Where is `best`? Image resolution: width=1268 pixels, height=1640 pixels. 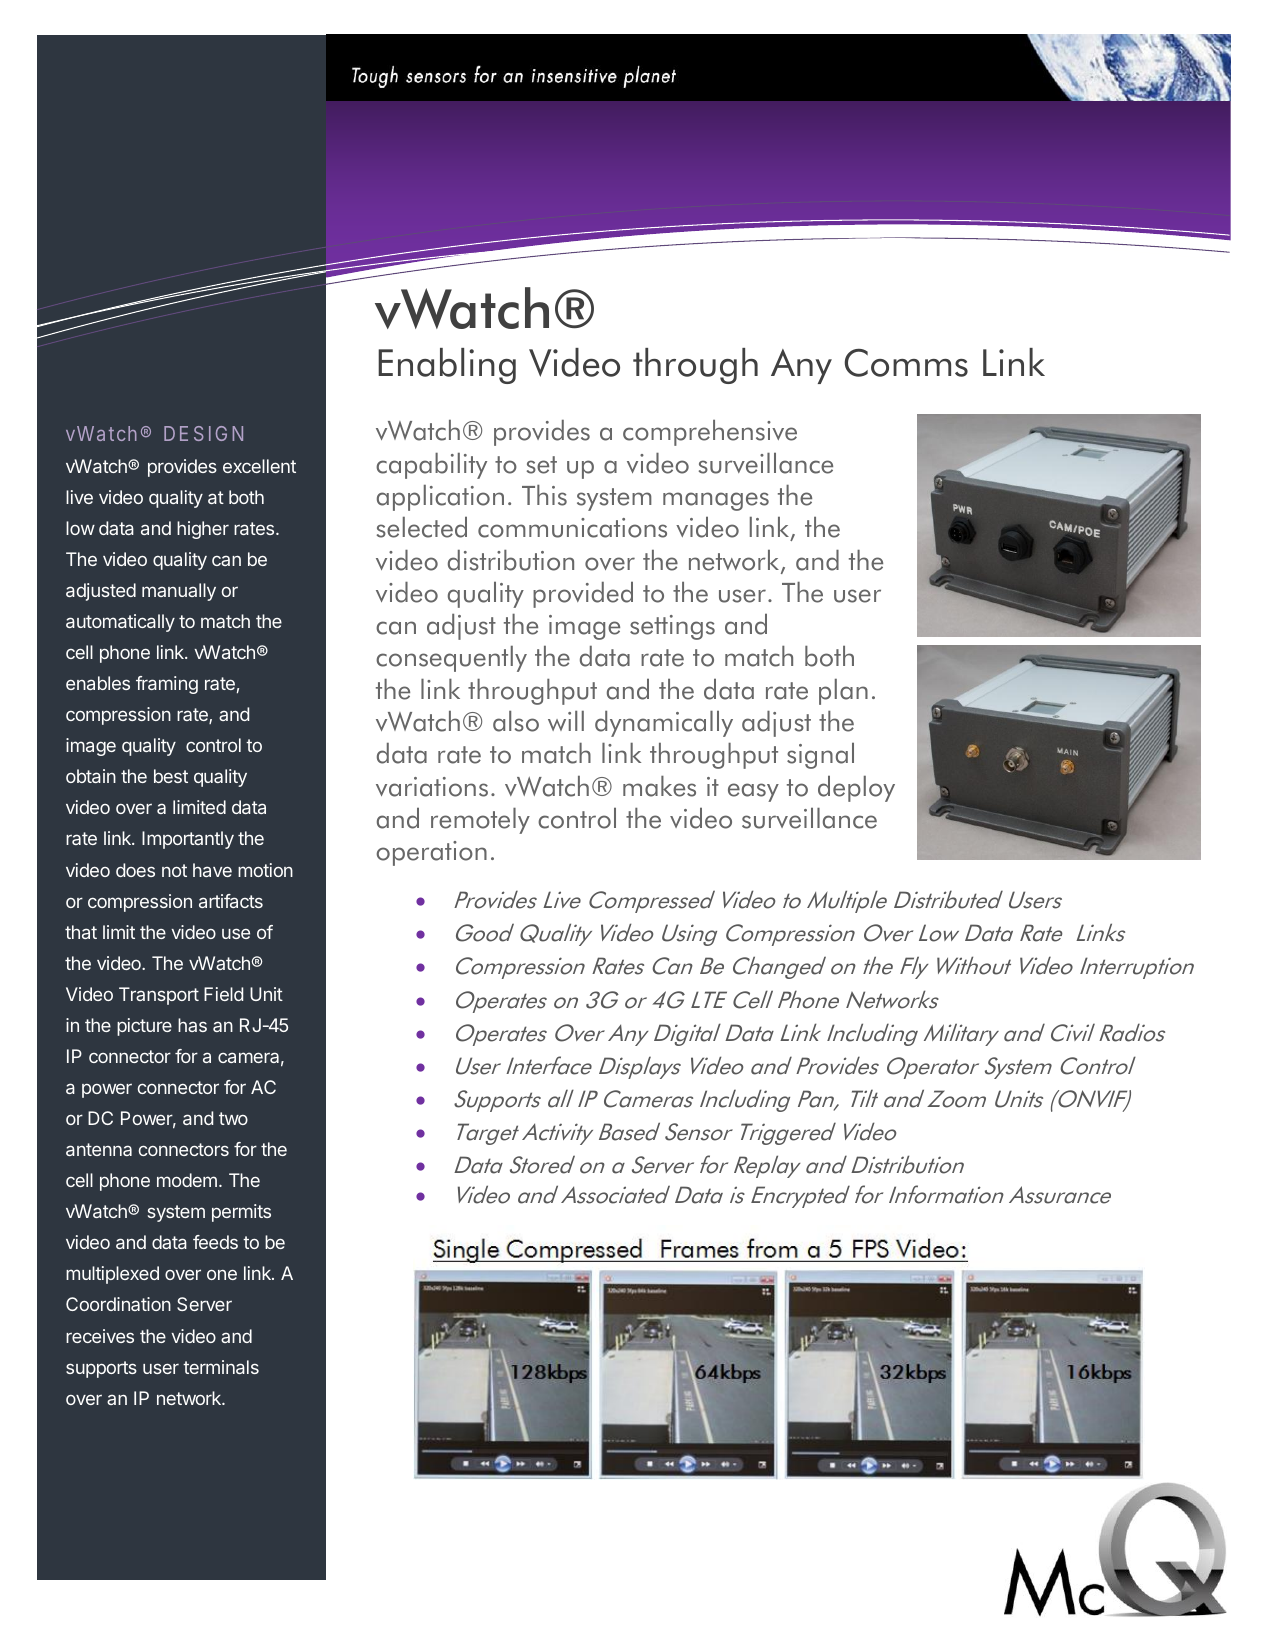
best is located at coordinates (171, 776).
